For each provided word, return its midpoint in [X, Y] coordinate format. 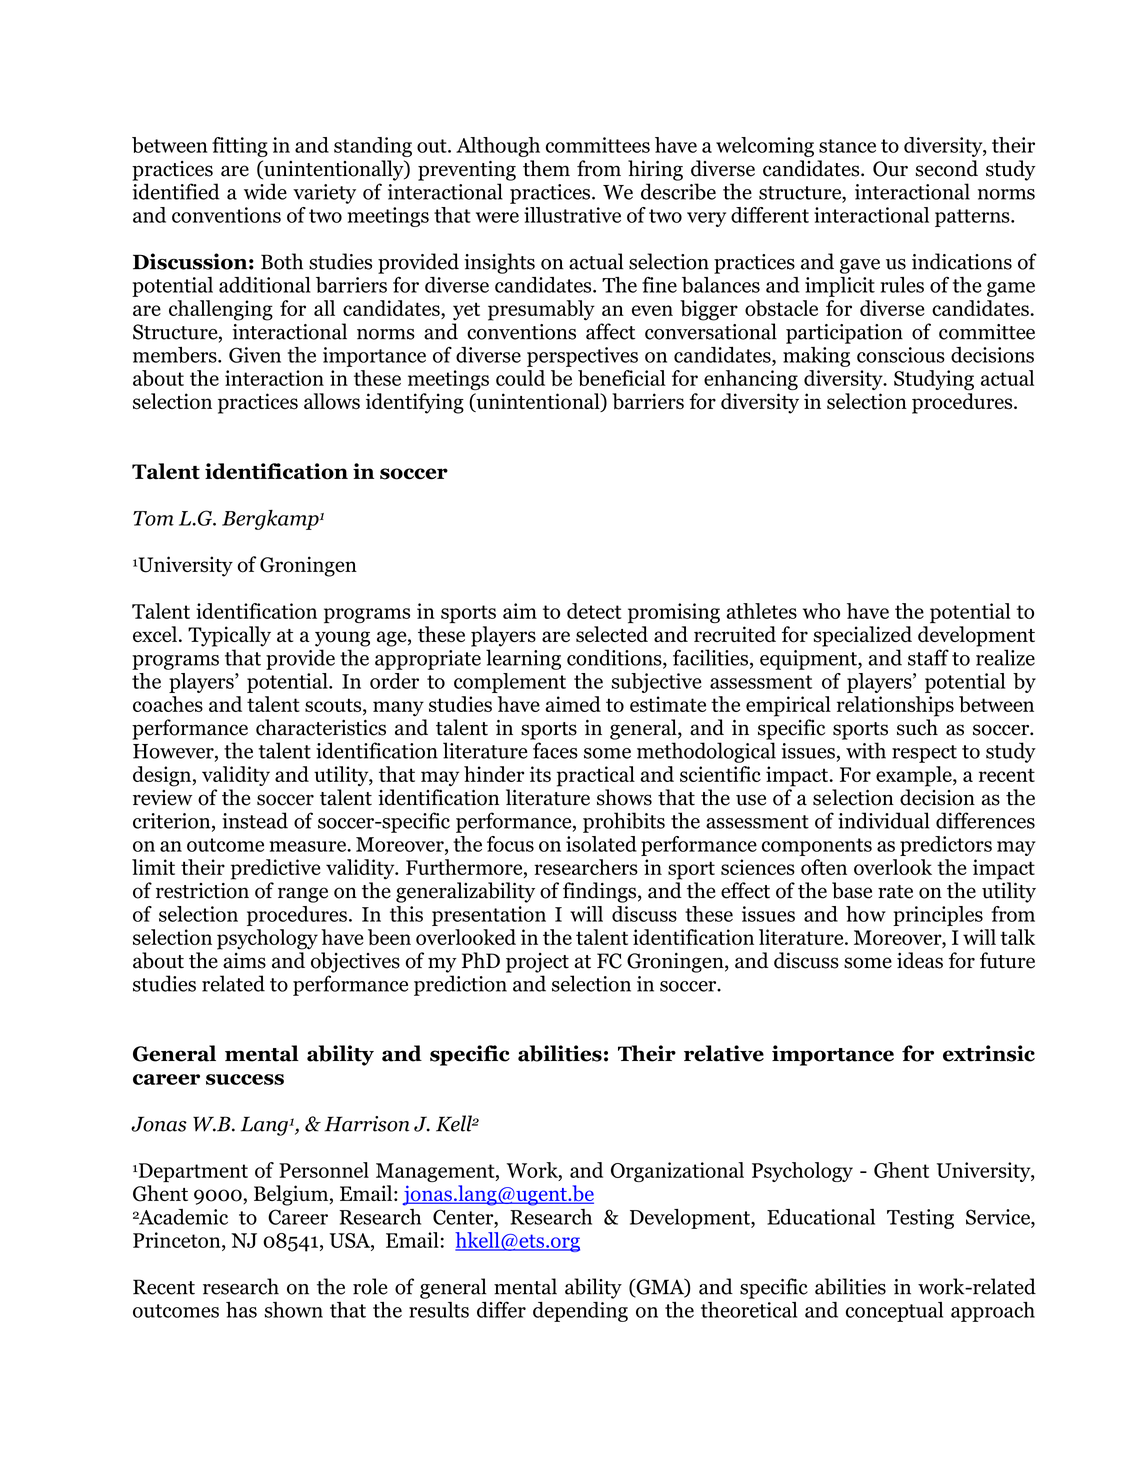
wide [265, 191]
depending [580, 1312]
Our [890, 169]
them [546, 168]
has [241, 1310]
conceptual [894, 1312]
